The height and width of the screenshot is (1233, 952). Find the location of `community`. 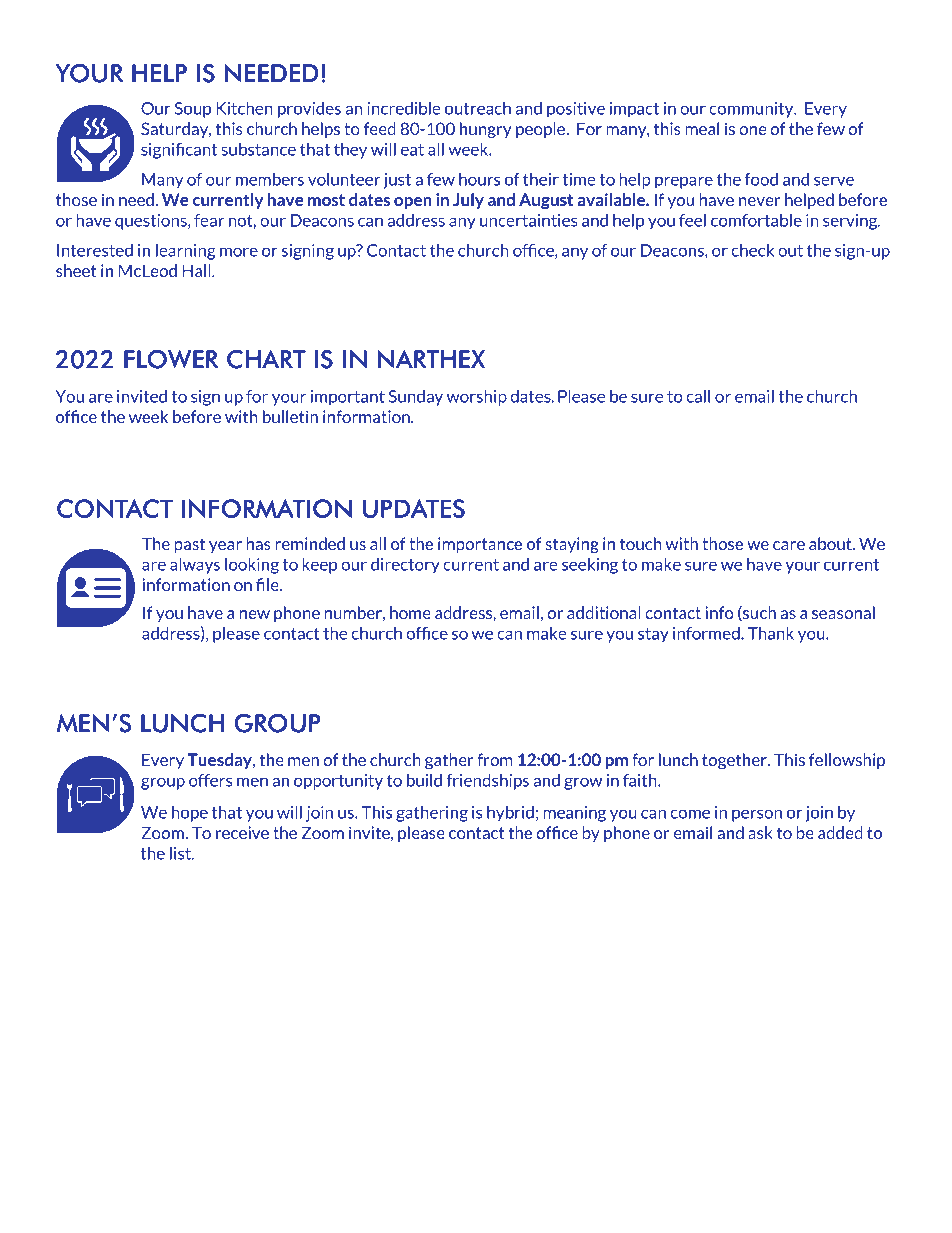

community is located at coordinates (752, 110).
